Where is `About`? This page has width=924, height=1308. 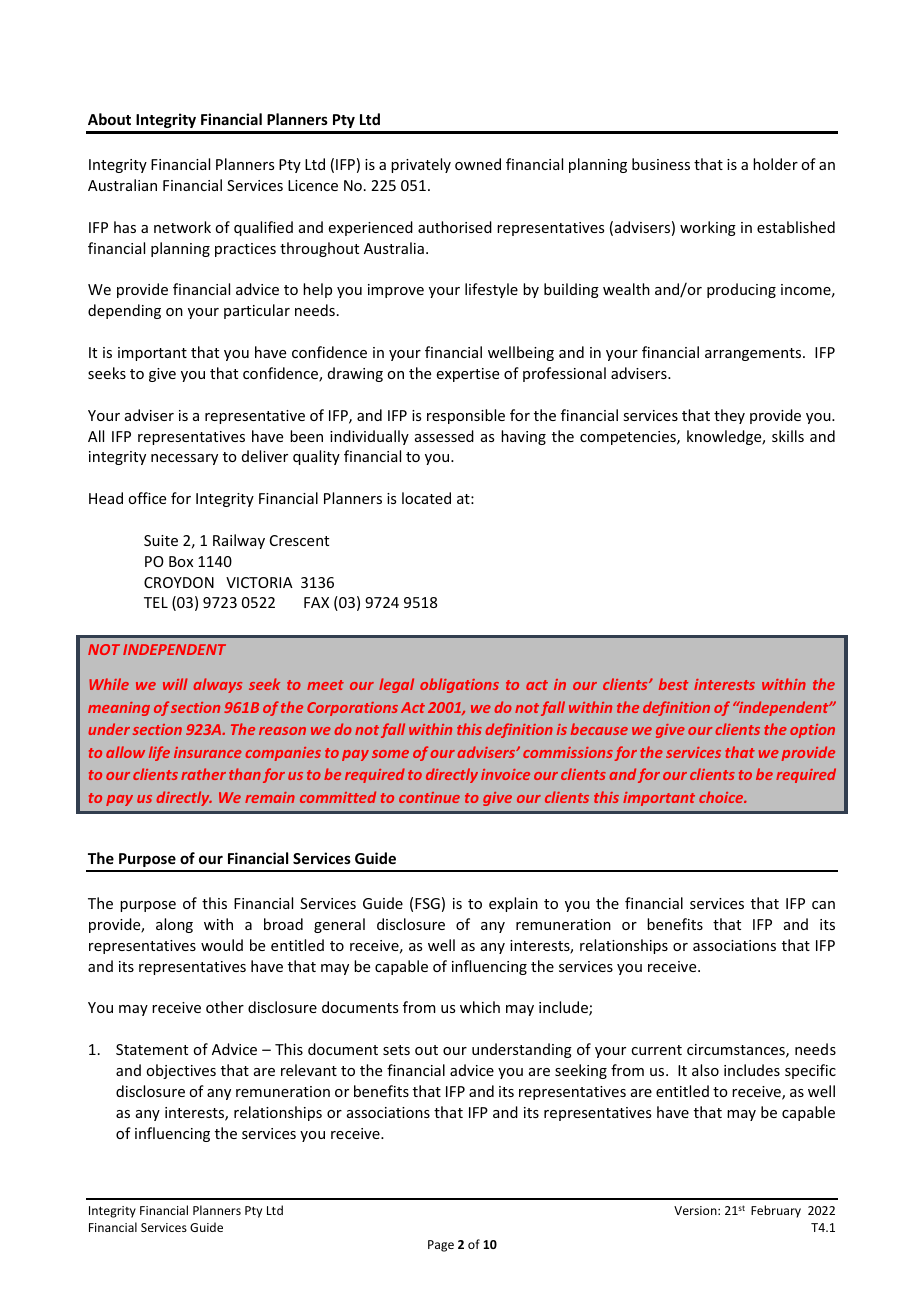
About is located at coordinates (109, 119).
